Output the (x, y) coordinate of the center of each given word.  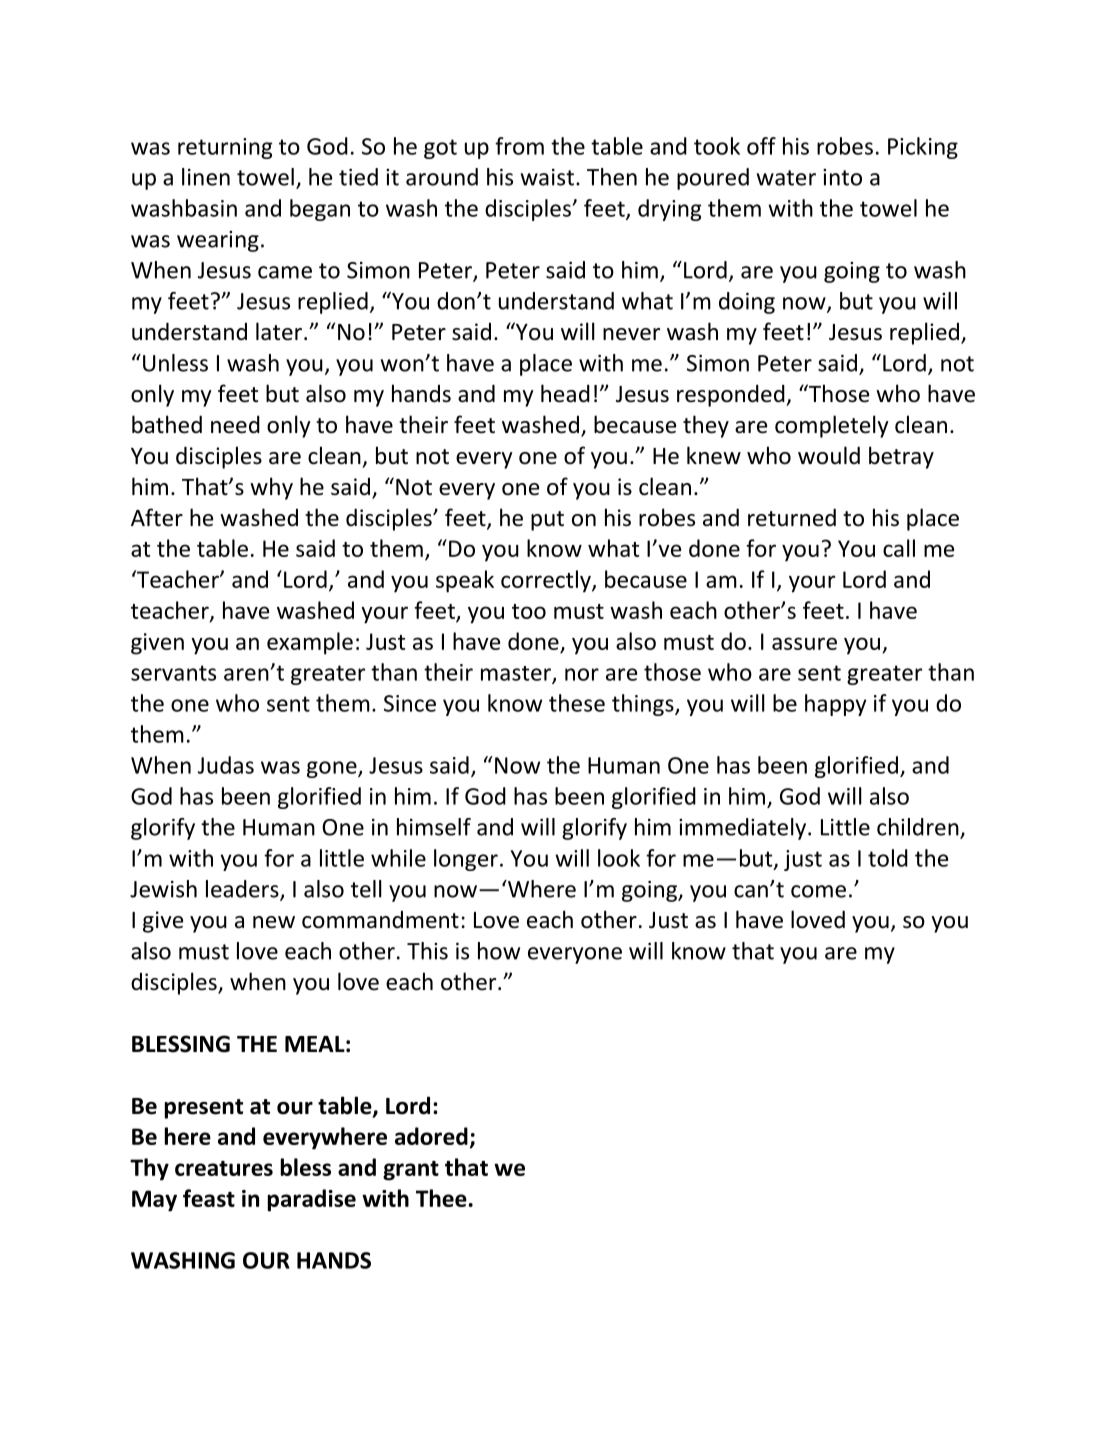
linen (206, 177)
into (842, 177)
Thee (441, 1198)
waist (547, 177)
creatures (224, 1168)
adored (431, 1136)
